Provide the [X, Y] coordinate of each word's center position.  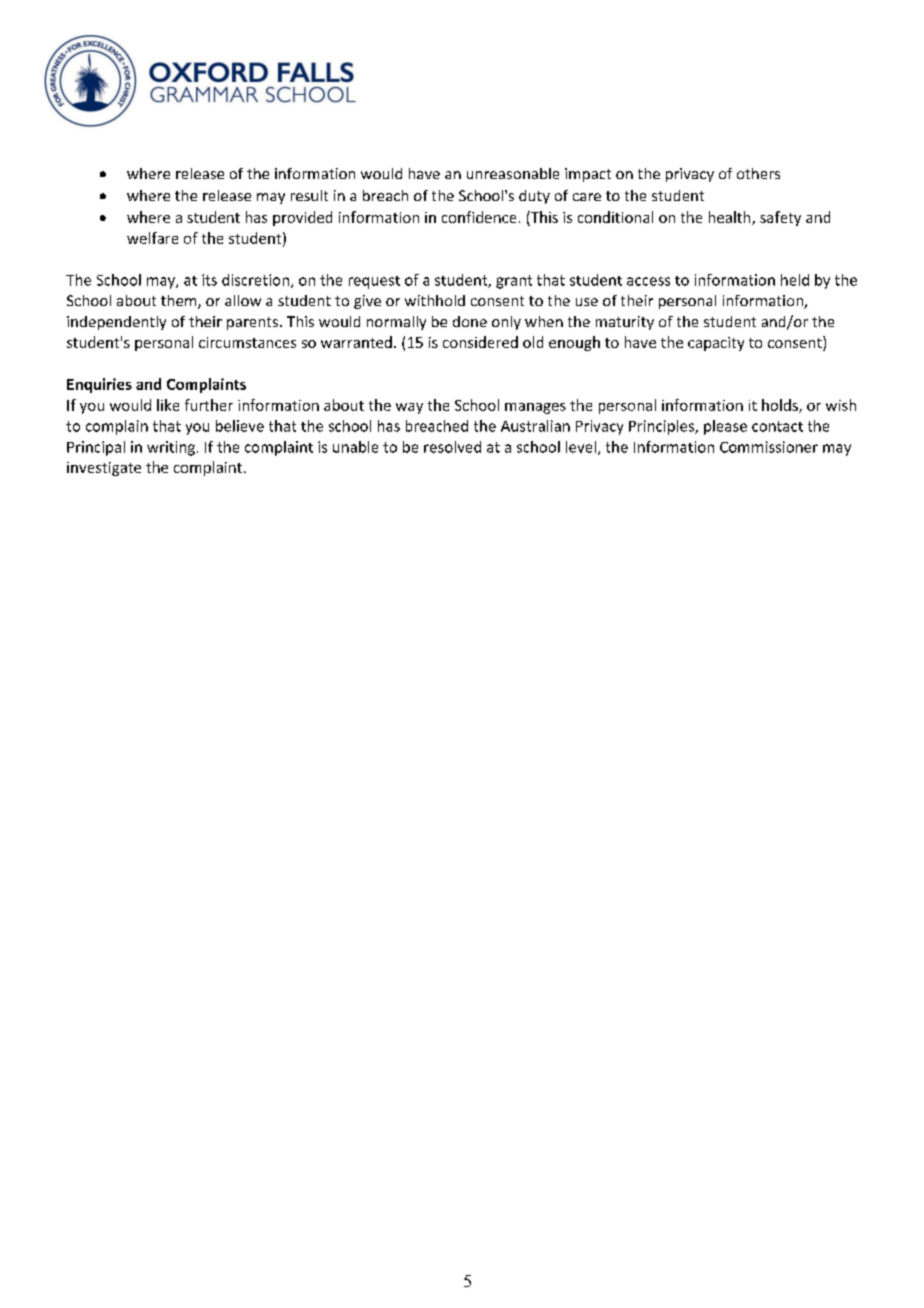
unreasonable [513, 173]
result [309, 195]
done [470, 321]
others [758, 173]
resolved [452, 447]
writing [171, 448]
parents [252, 323]
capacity [716, 344]
